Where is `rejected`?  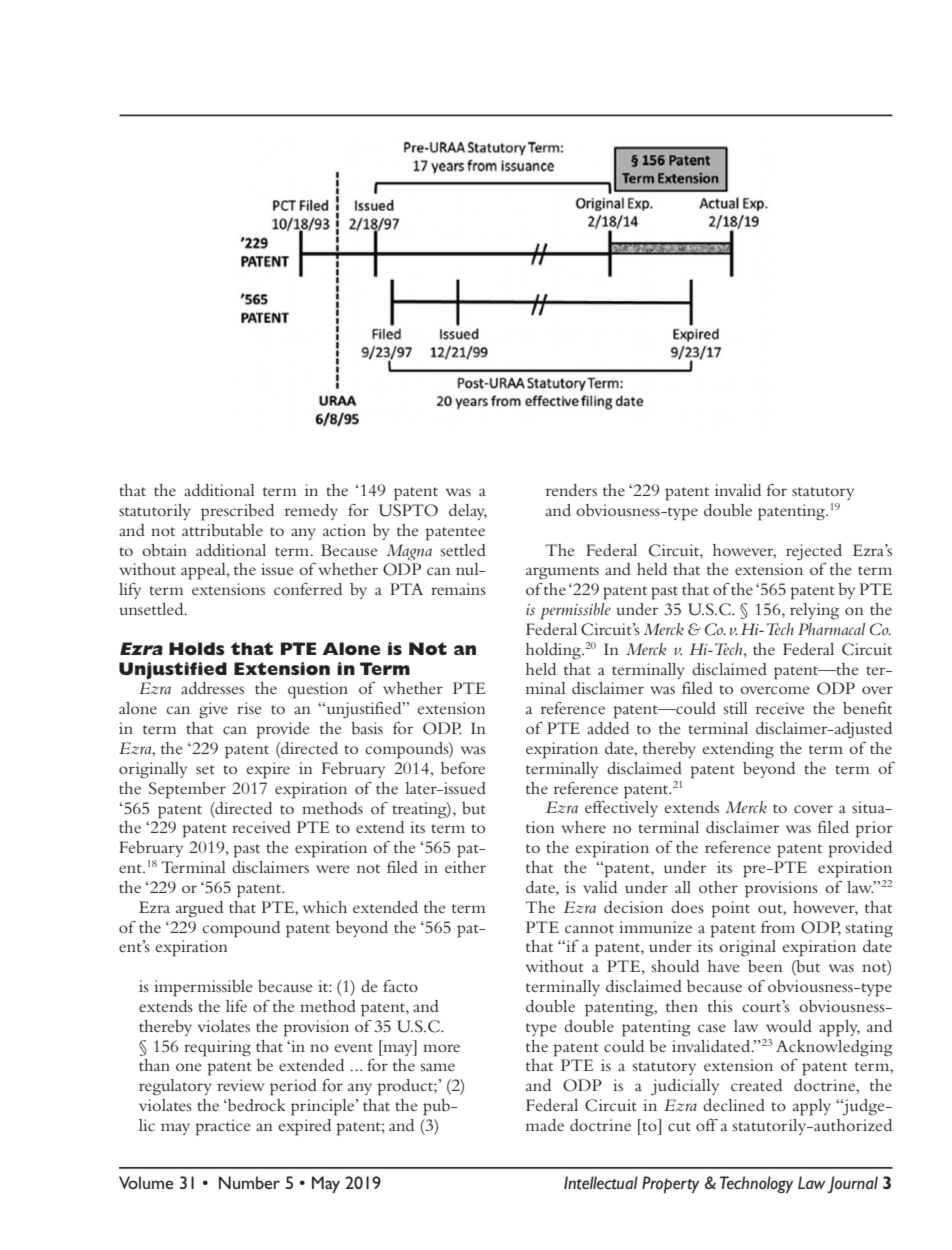
rejected is located at coordinates (814, 552).
